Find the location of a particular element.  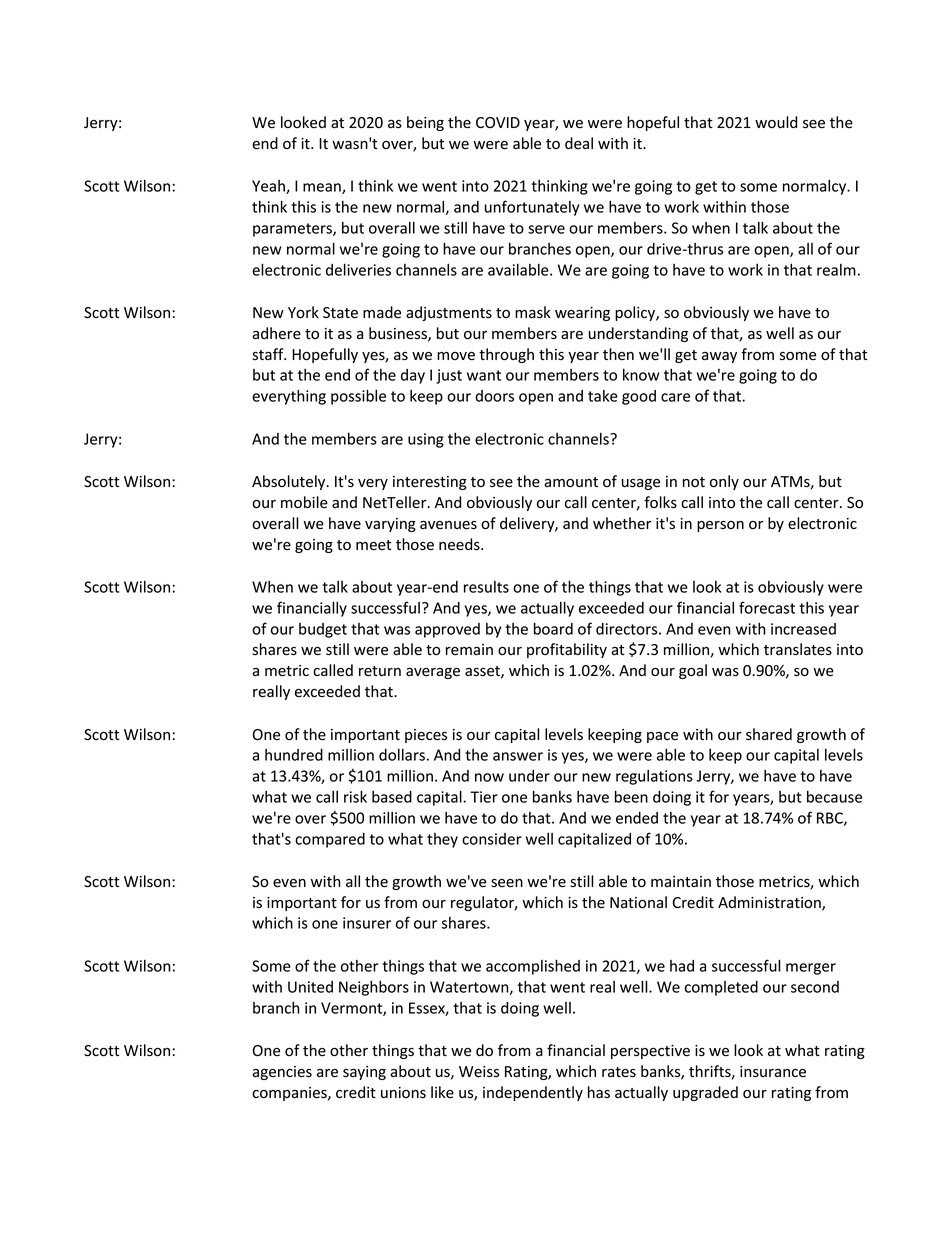

amount is located at coordinates (571, 482).
